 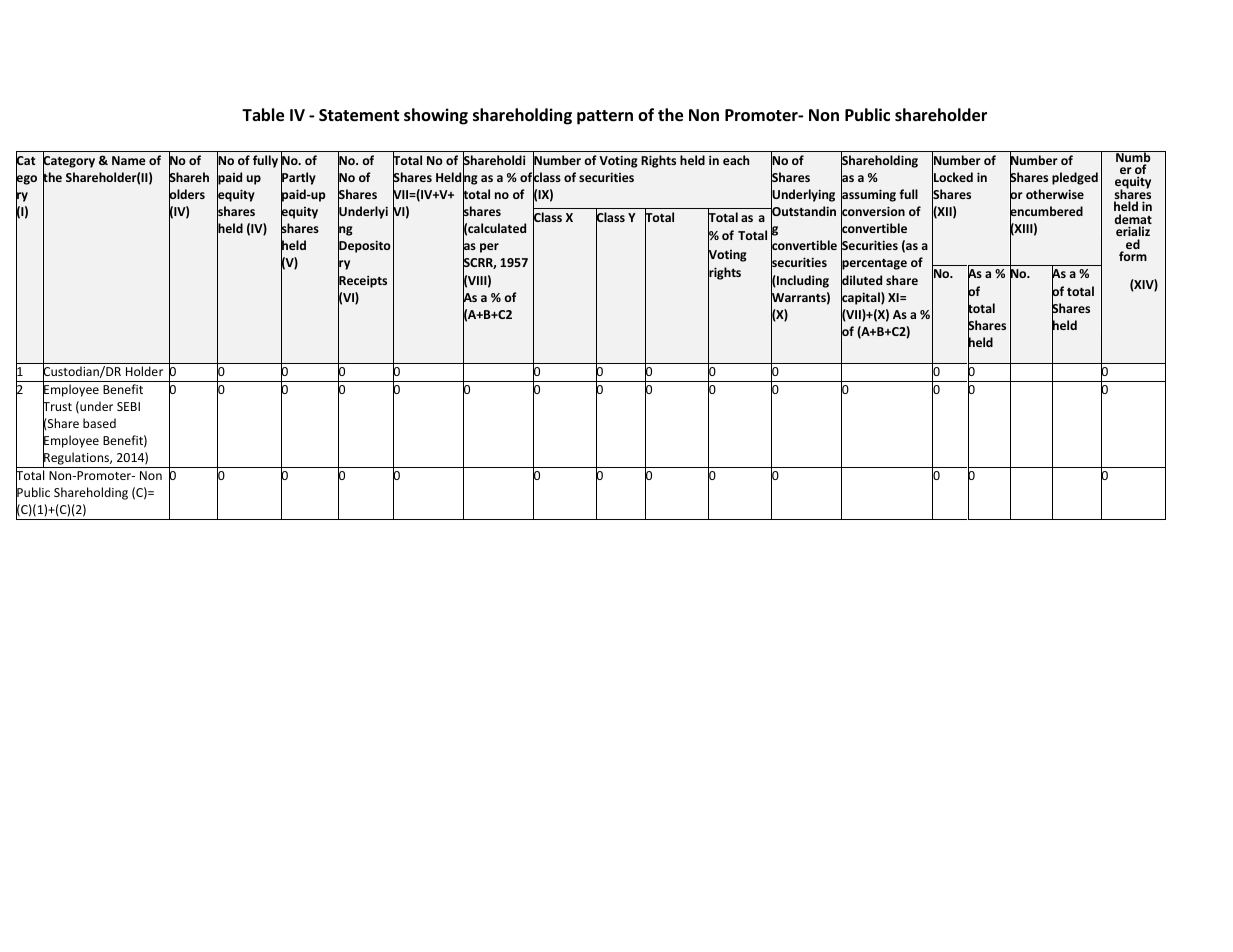 I want to click on form, so click(x=1133, y=256).
